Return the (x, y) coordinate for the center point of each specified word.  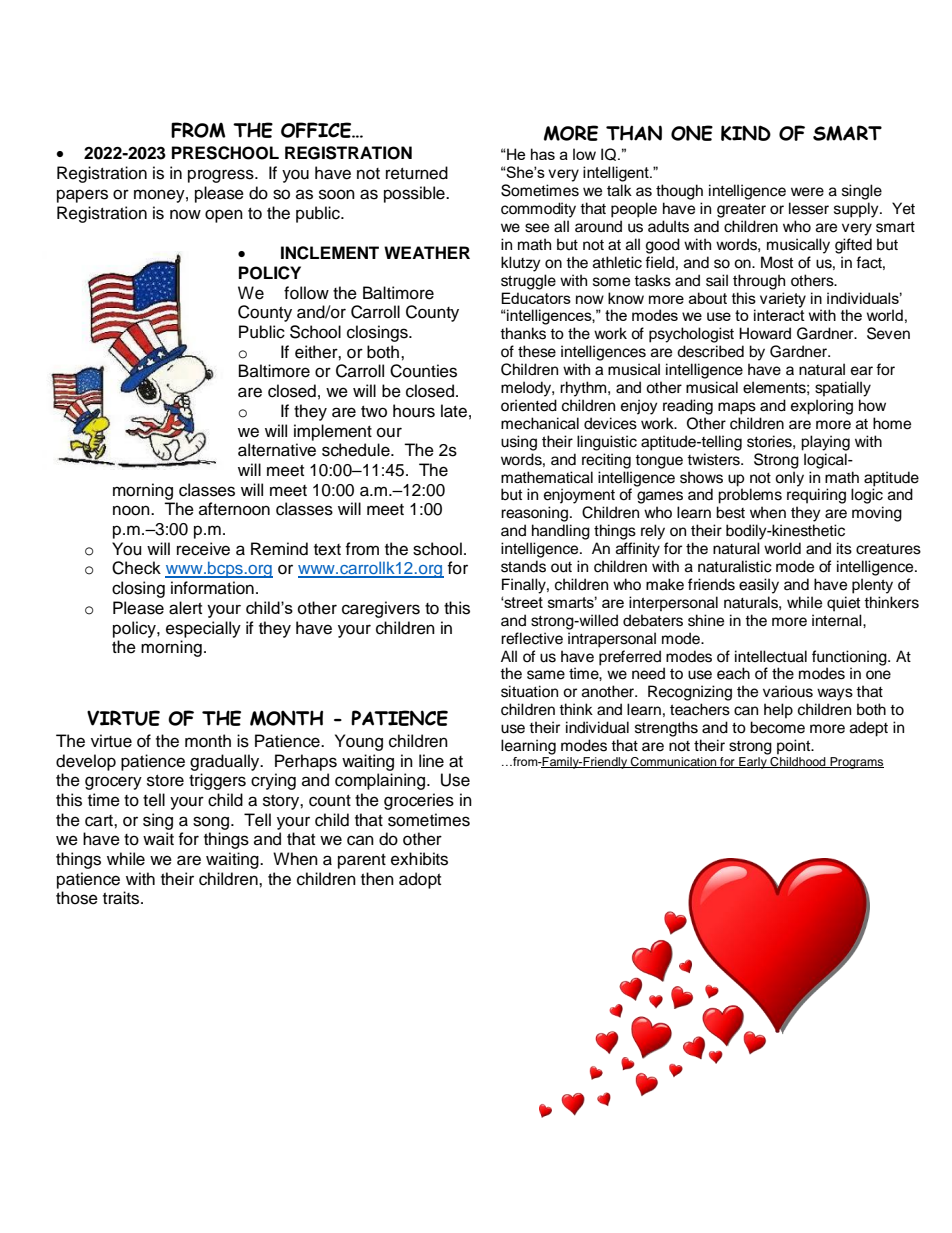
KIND (746, 133)
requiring (816, 496)
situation (529, 691)
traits (122, 898)
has (543, 154)
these (537, 351)
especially (203, 629)
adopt (420, 880)
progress (222, 176)
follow (306, 293)
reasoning (534, 514)
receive (203, 549)
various (788, 691)
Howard (765, 333)
